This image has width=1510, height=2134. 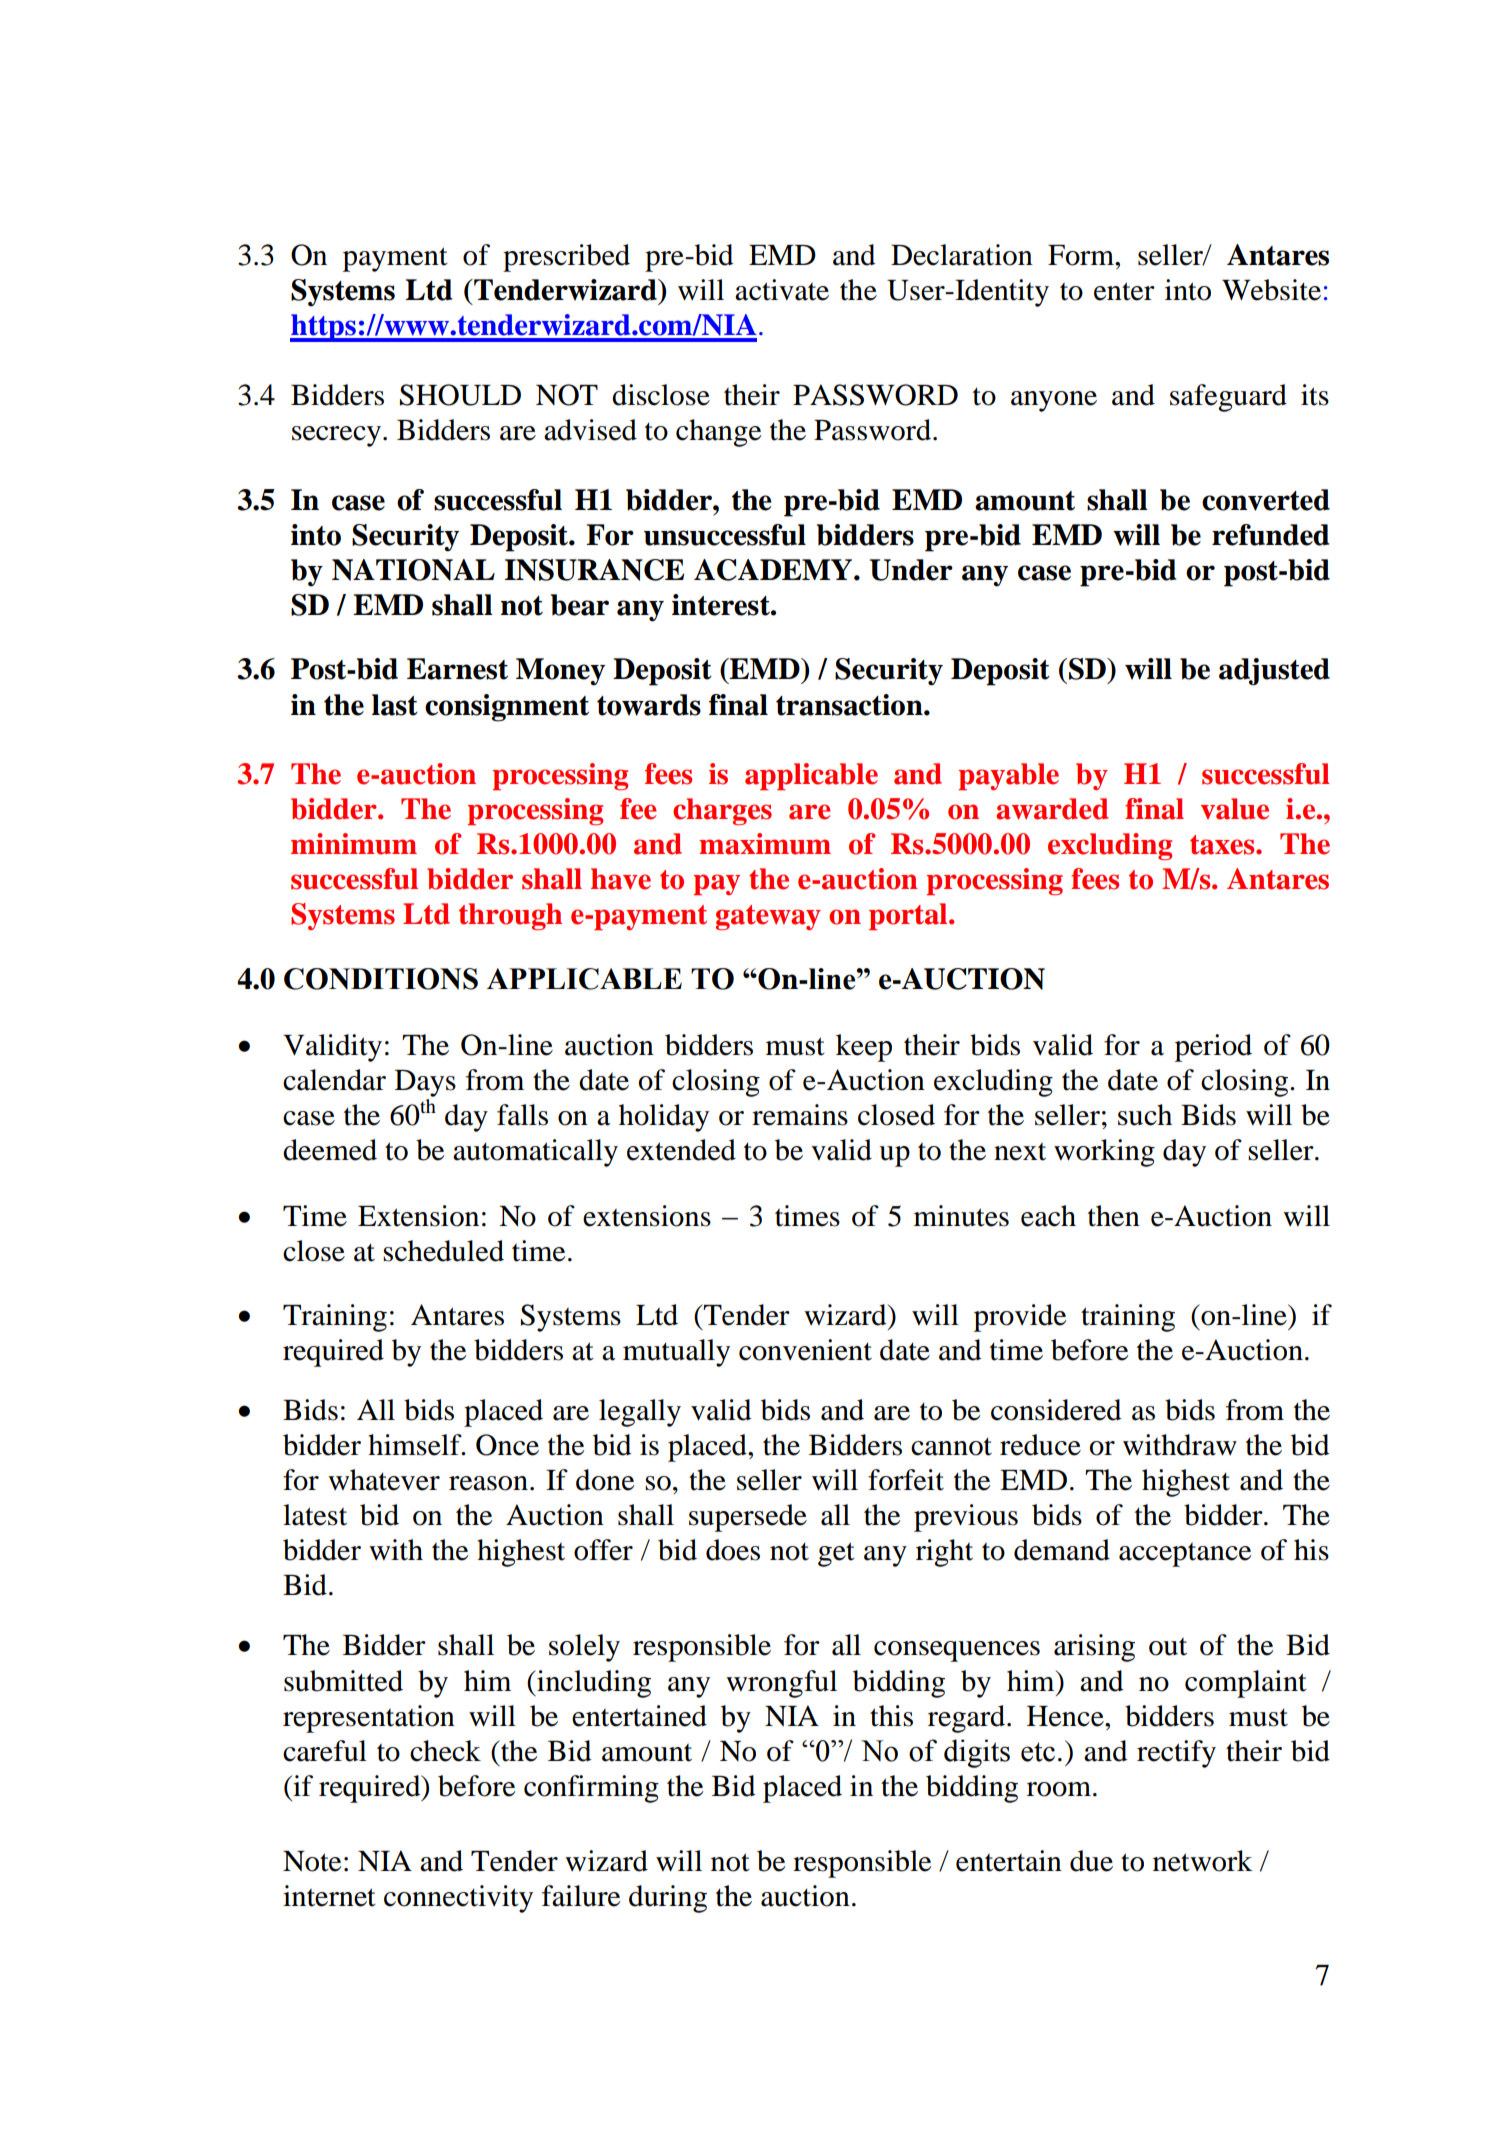 What do you see at coordinates (460, 395) in the image?
I see `SHOULD` at bounding box center [460, 395].
